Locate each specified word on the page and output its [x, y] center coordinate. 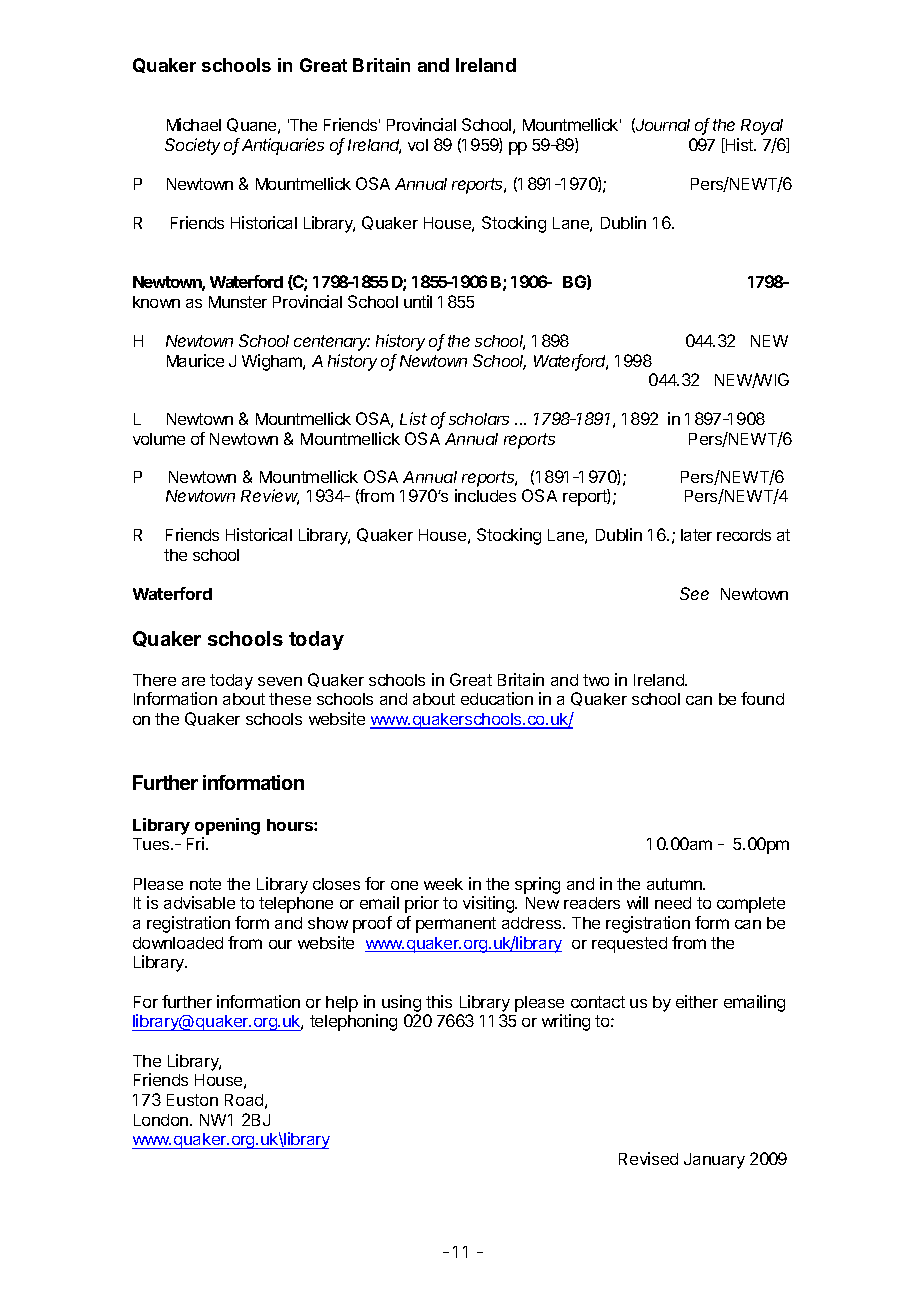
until [418, 301]
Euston [192, 1100]
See [694, 593]
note [205, 884]
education [497, 698]
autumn [675, 884]
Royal [762, 127]
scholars [479, 419]
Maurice [195, 360]
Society [192, 146]
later [696, 535]
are [193, 681]
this [439, 1001]
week [443, 884]
